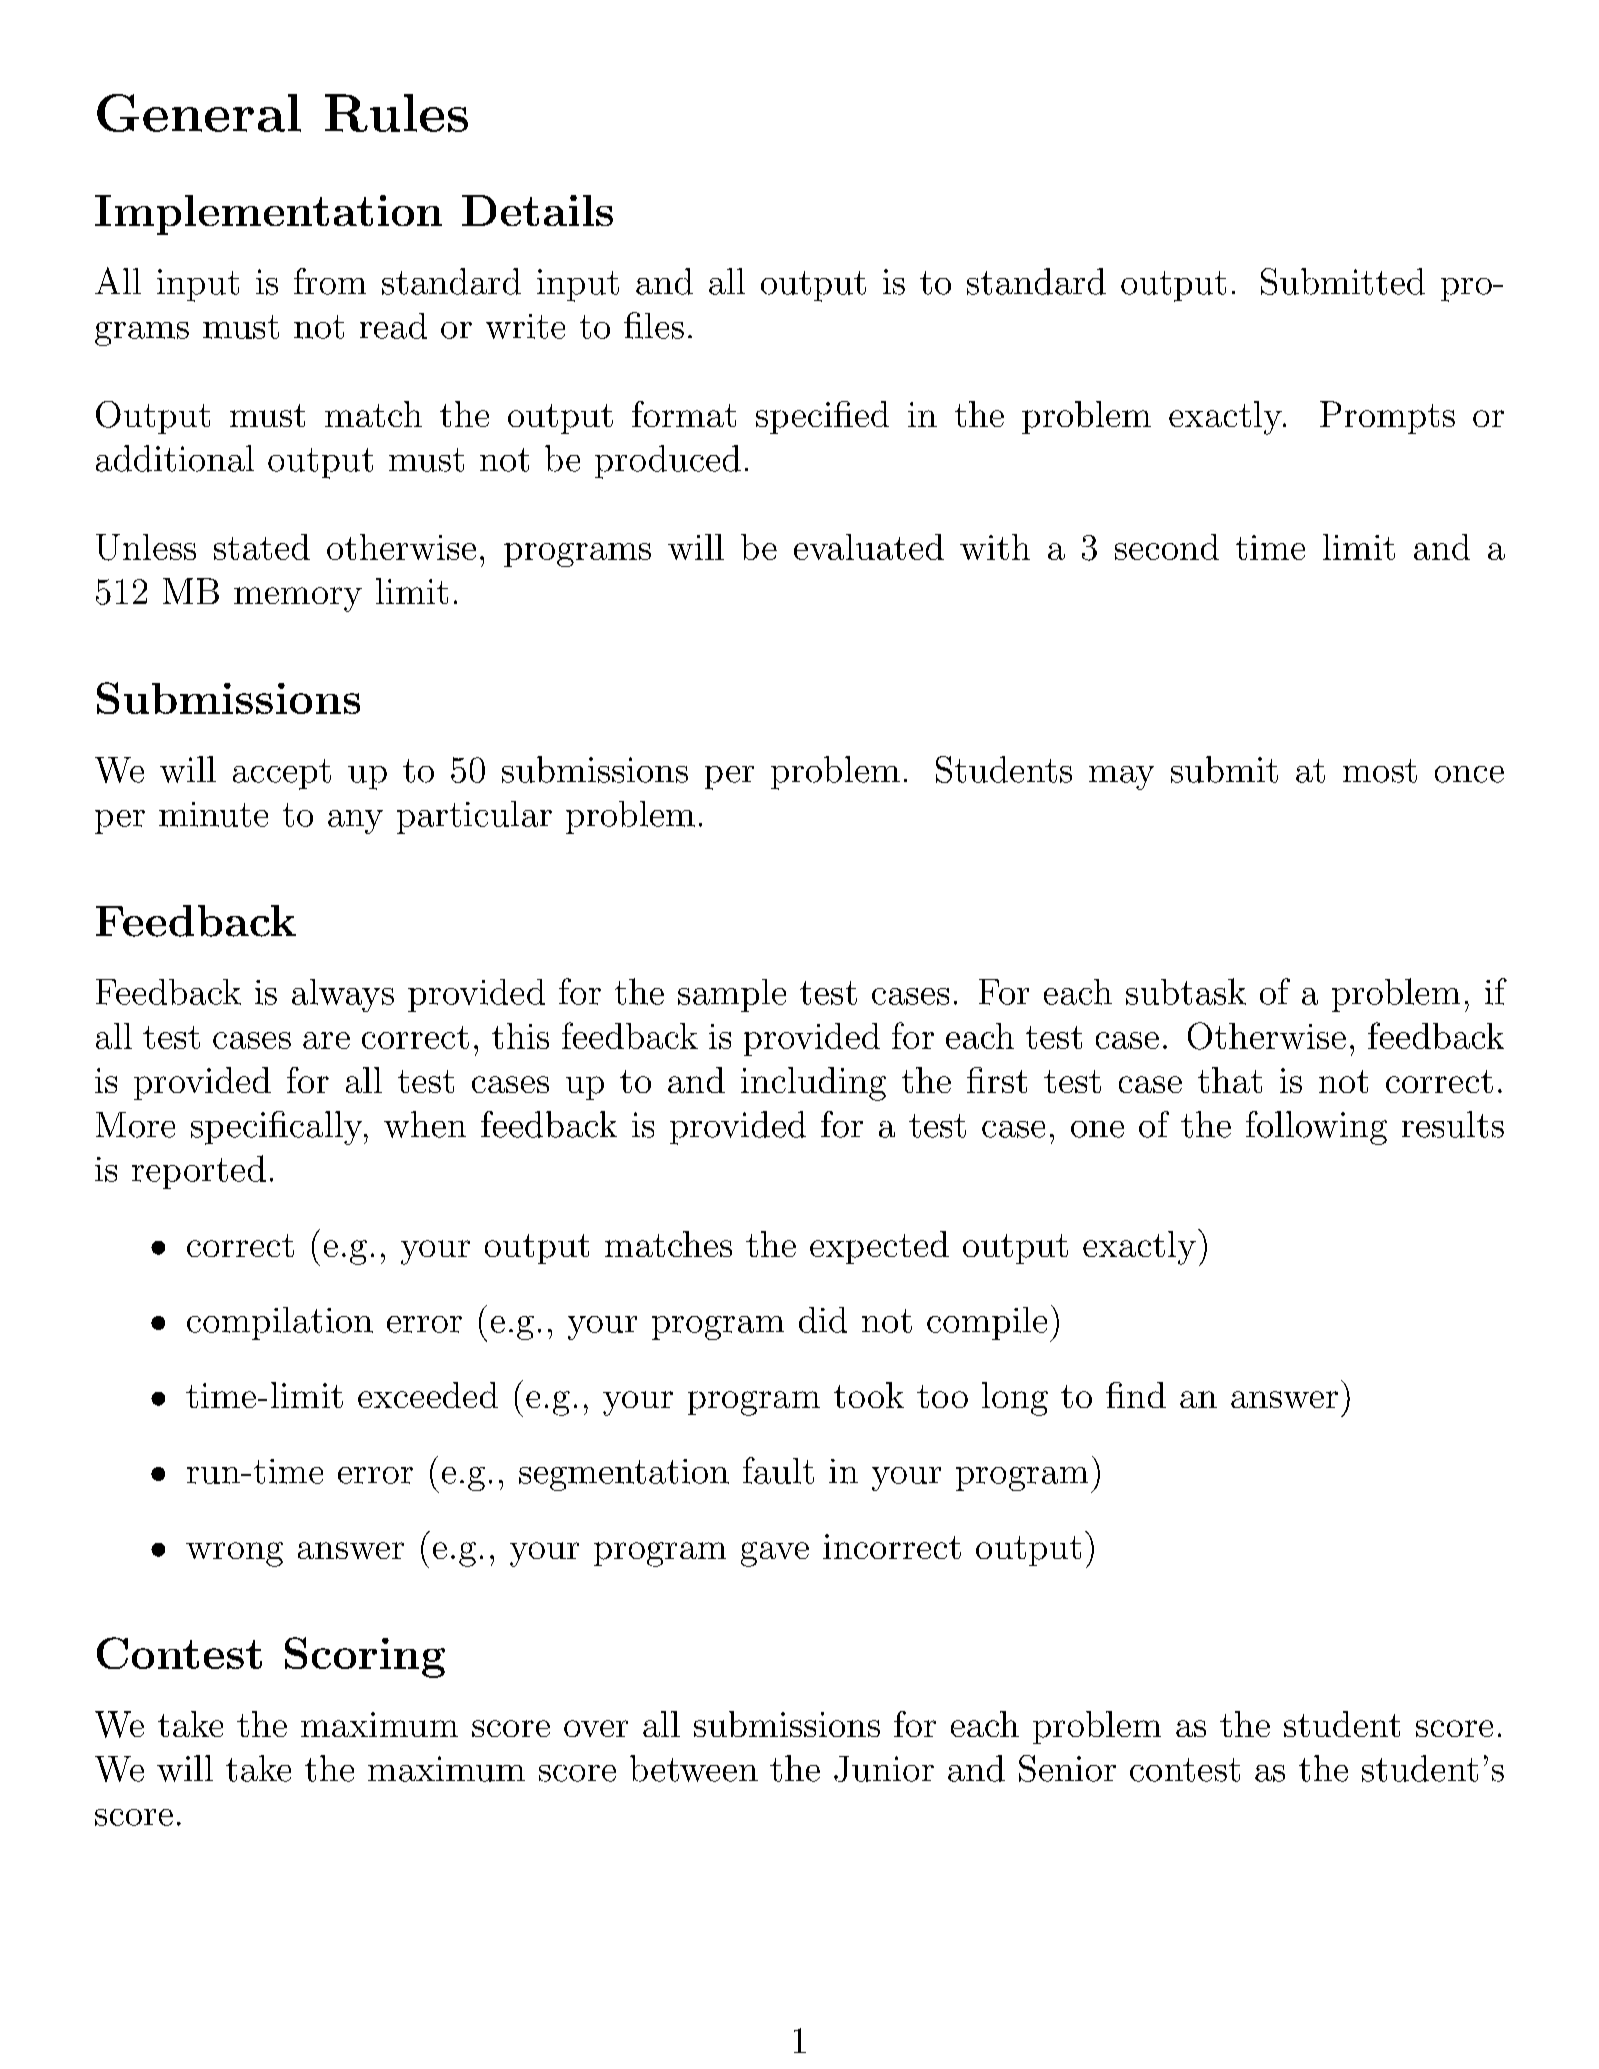  What do you see at coordinates (537, 210) in the document?
I see `Details` at bounding box center [537, 210].
